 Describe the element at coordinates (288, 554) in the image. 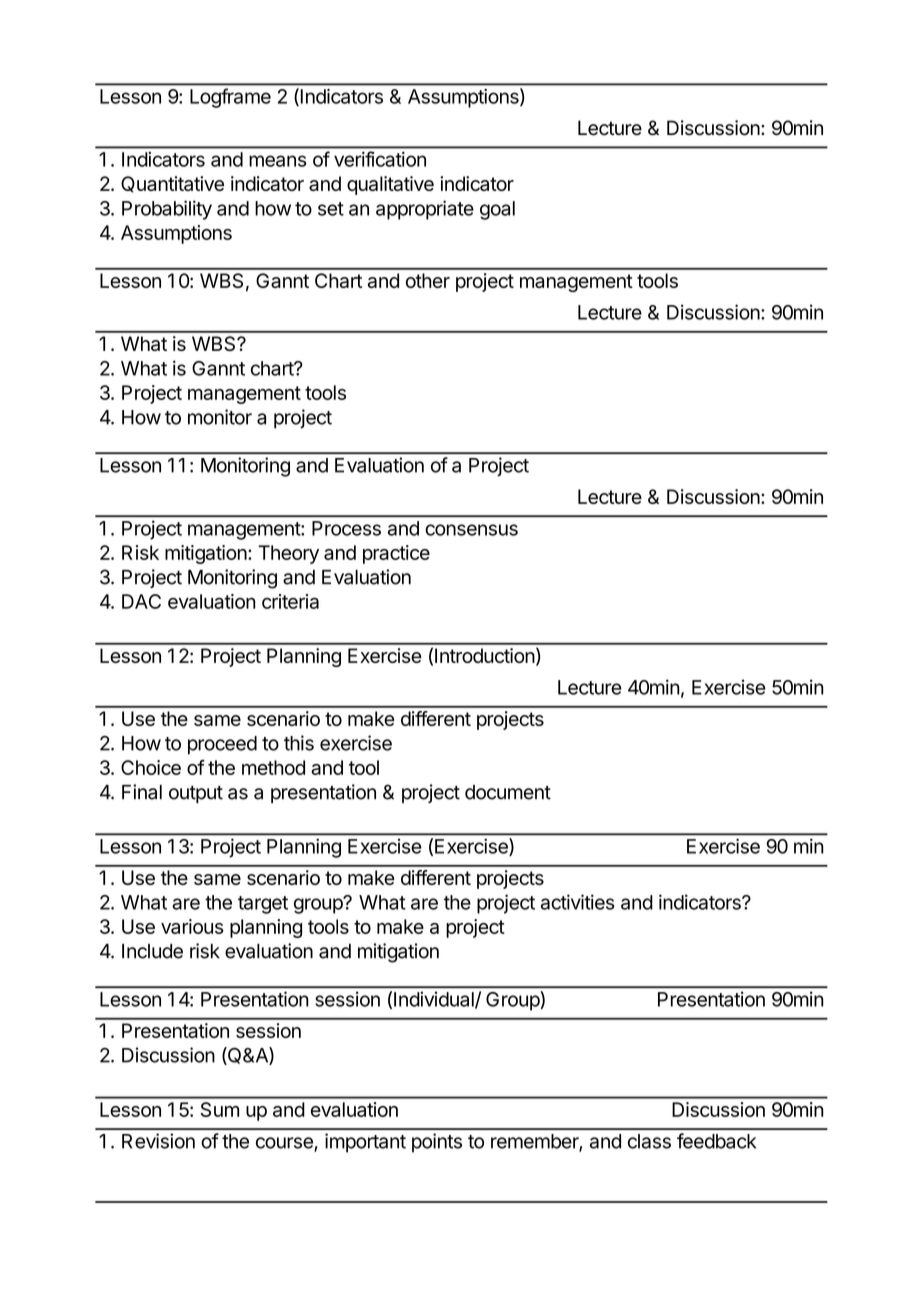

I see `Theory` at that location.
